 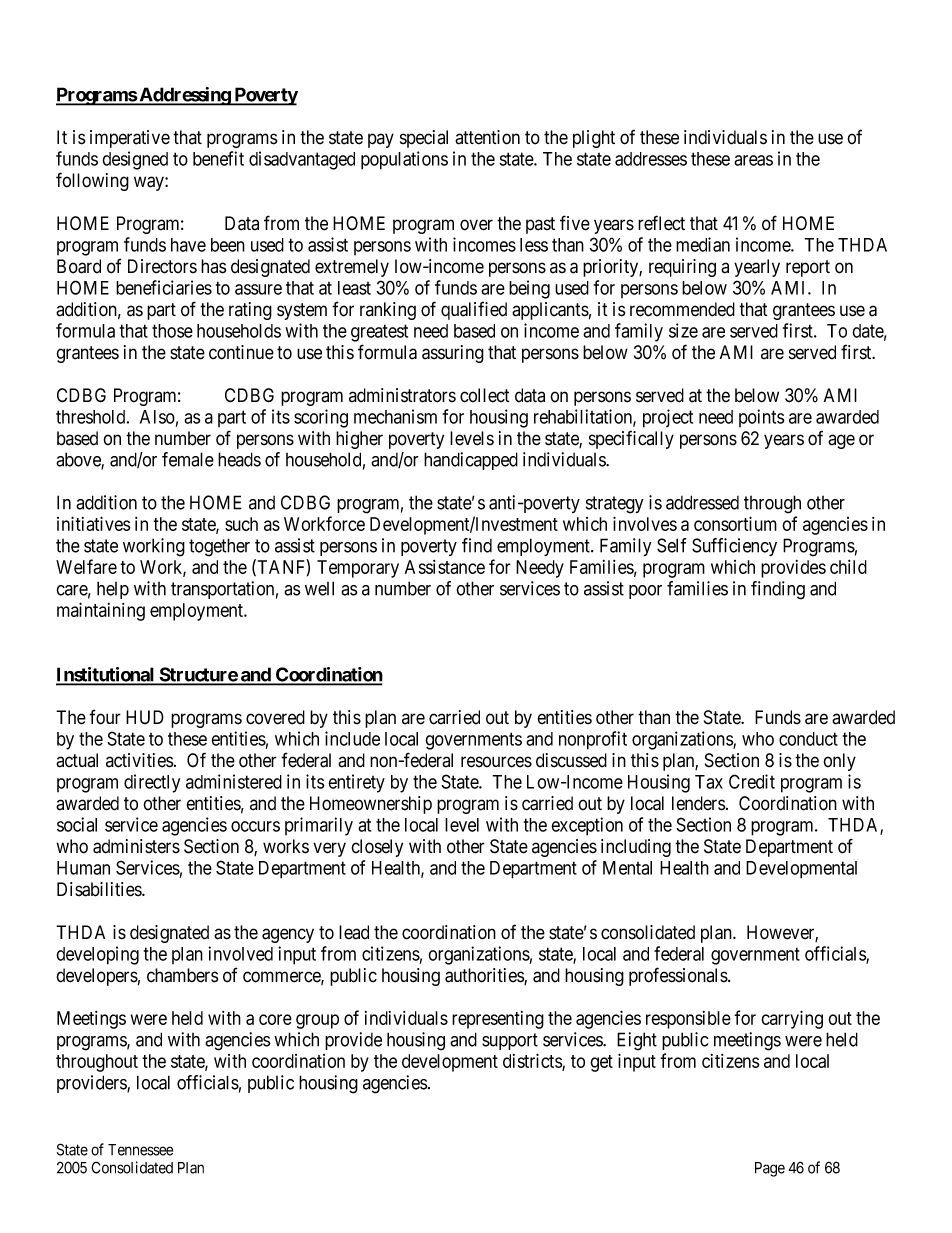 What do you see at coordinates (485, 395) in the document?
I see `collect` at bounding box center [485, 395].
